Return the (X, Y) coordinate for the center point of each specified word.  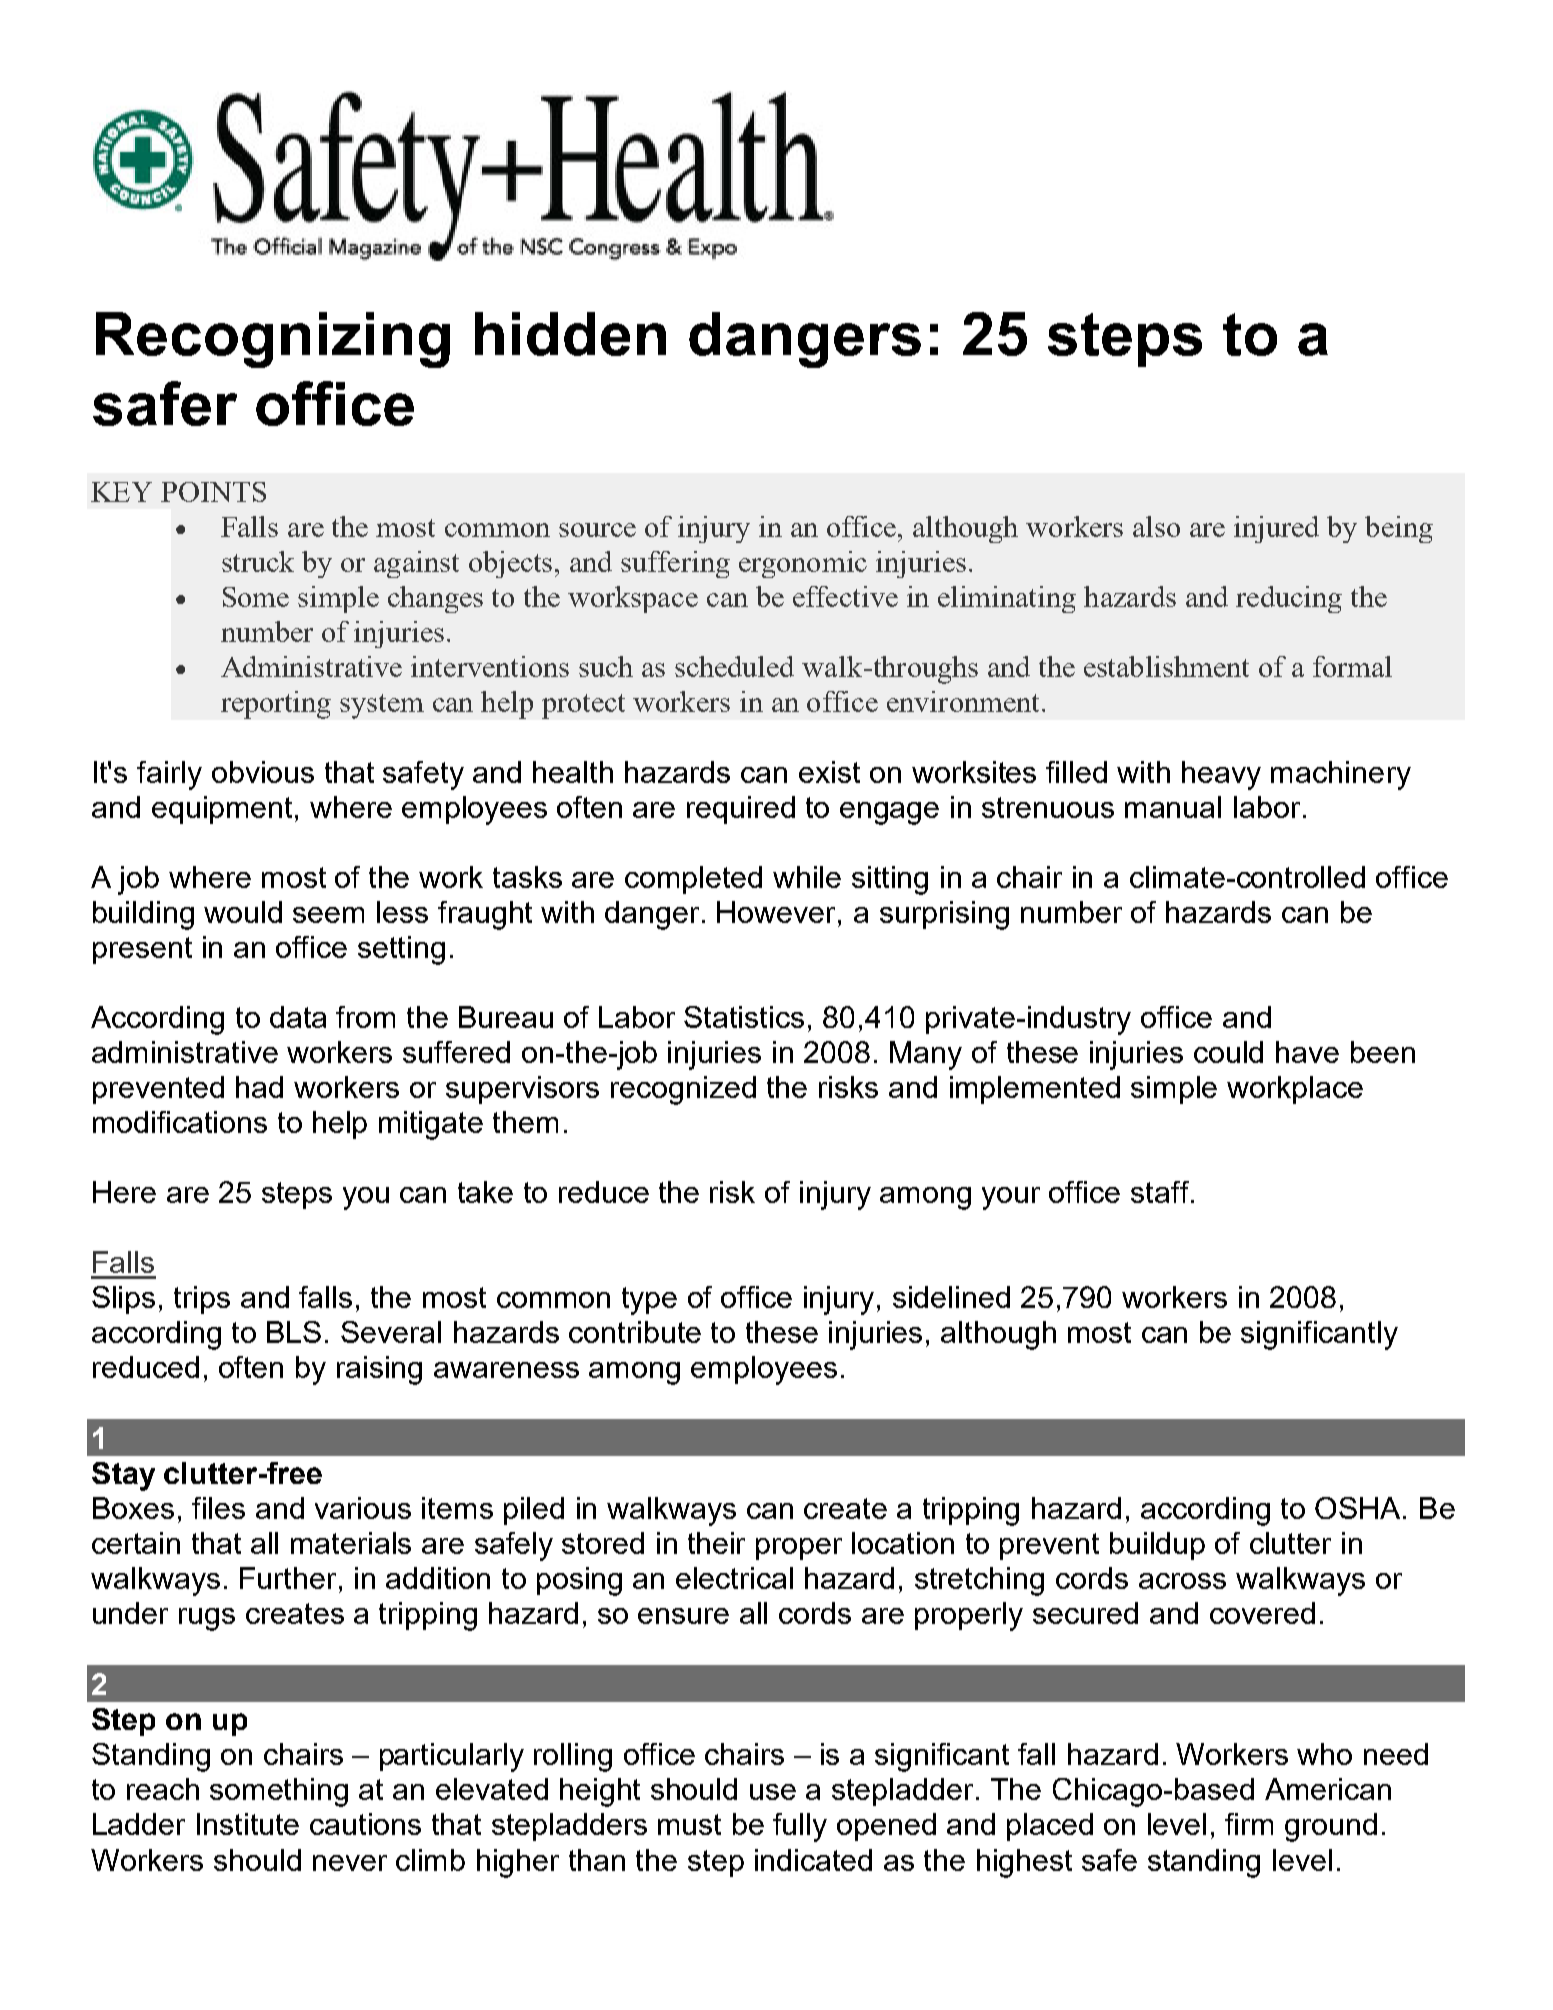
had (259, 1087)
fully (800, 1827)
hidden (570, 334)
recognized (683, 1090)
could (1228, 1052)
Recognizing (273, 340)
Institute (248, 1824)
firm (1249, 1824)
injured (1276, 529)
